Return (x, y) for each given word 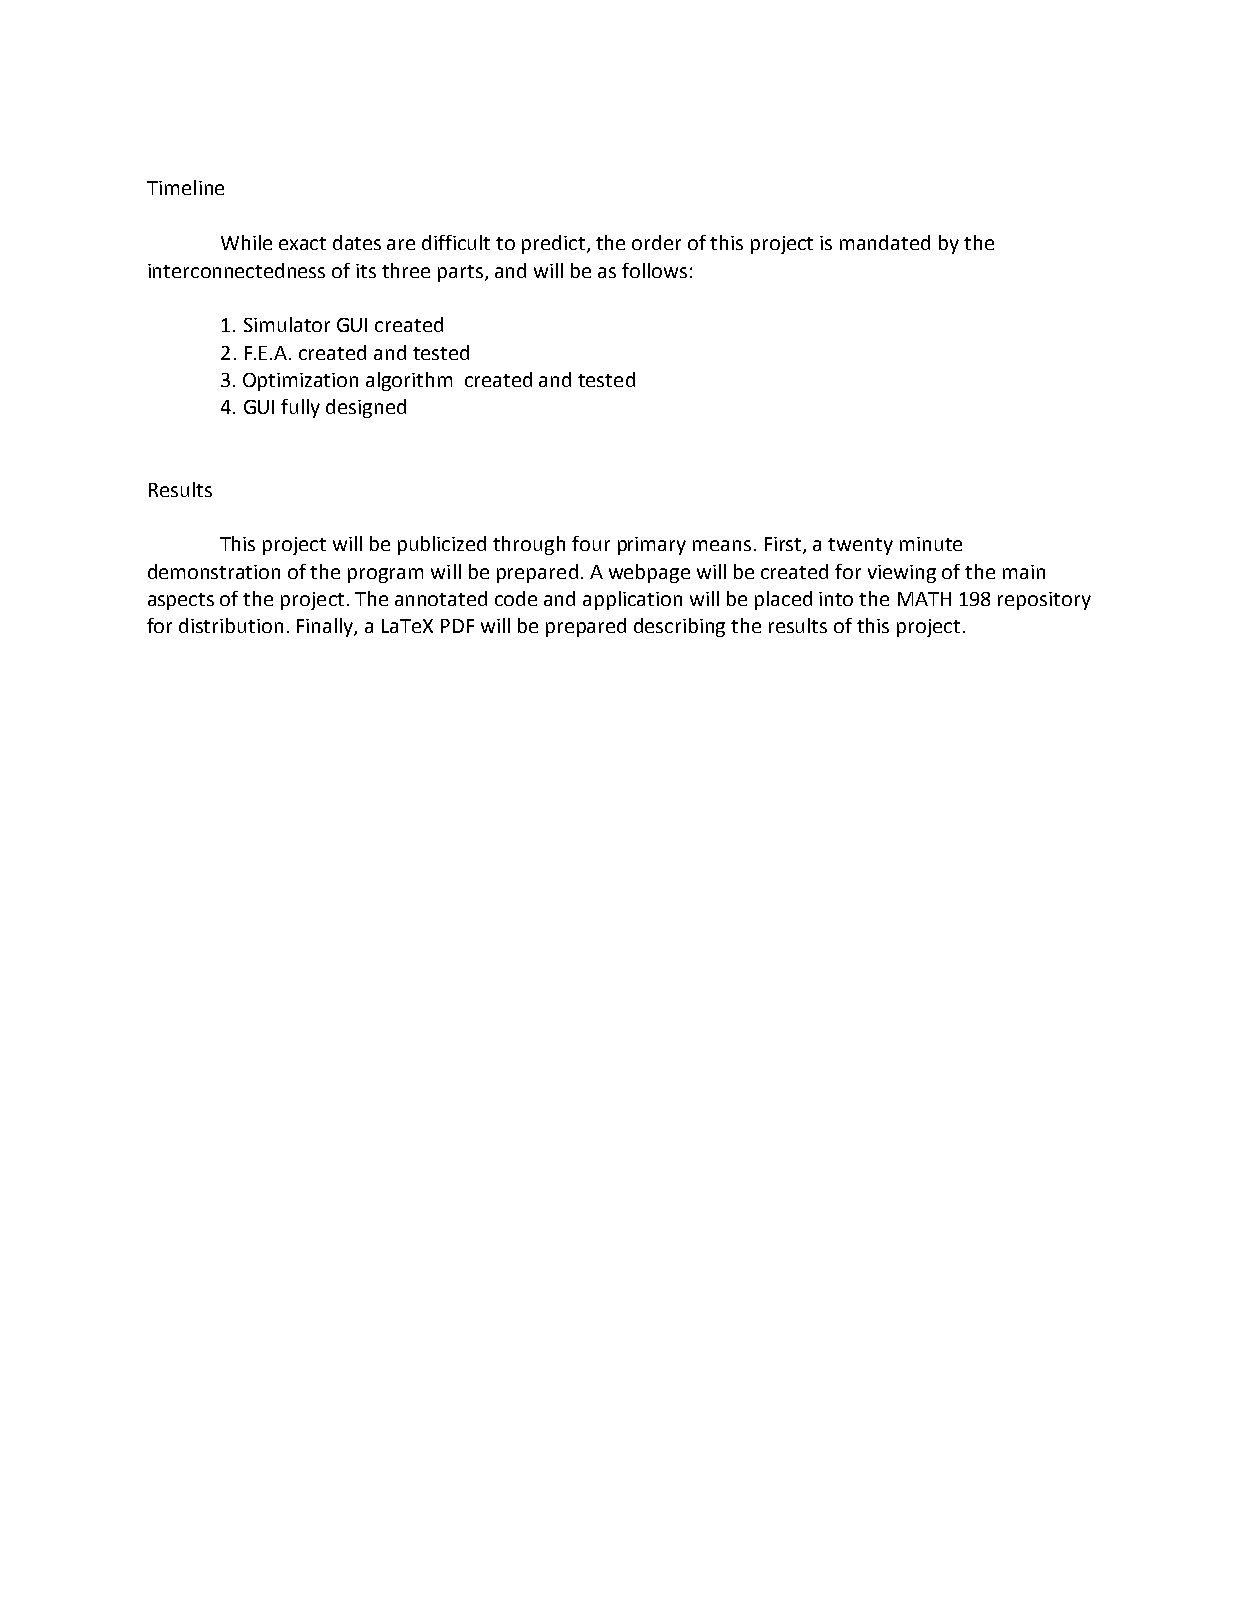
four (591, 543)
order (656, 242)
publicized (442, 545)
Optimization (300, 382)
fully (300, 408)
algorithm (409, 381)
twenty (860, 546)
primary (652, 546)
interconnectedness (236, 270)
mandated (885, 242)
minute (931, 544)
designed (366, 408)
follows (654, 270)
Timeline (185, 187)
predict (555, 244)
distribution (231, 625)
